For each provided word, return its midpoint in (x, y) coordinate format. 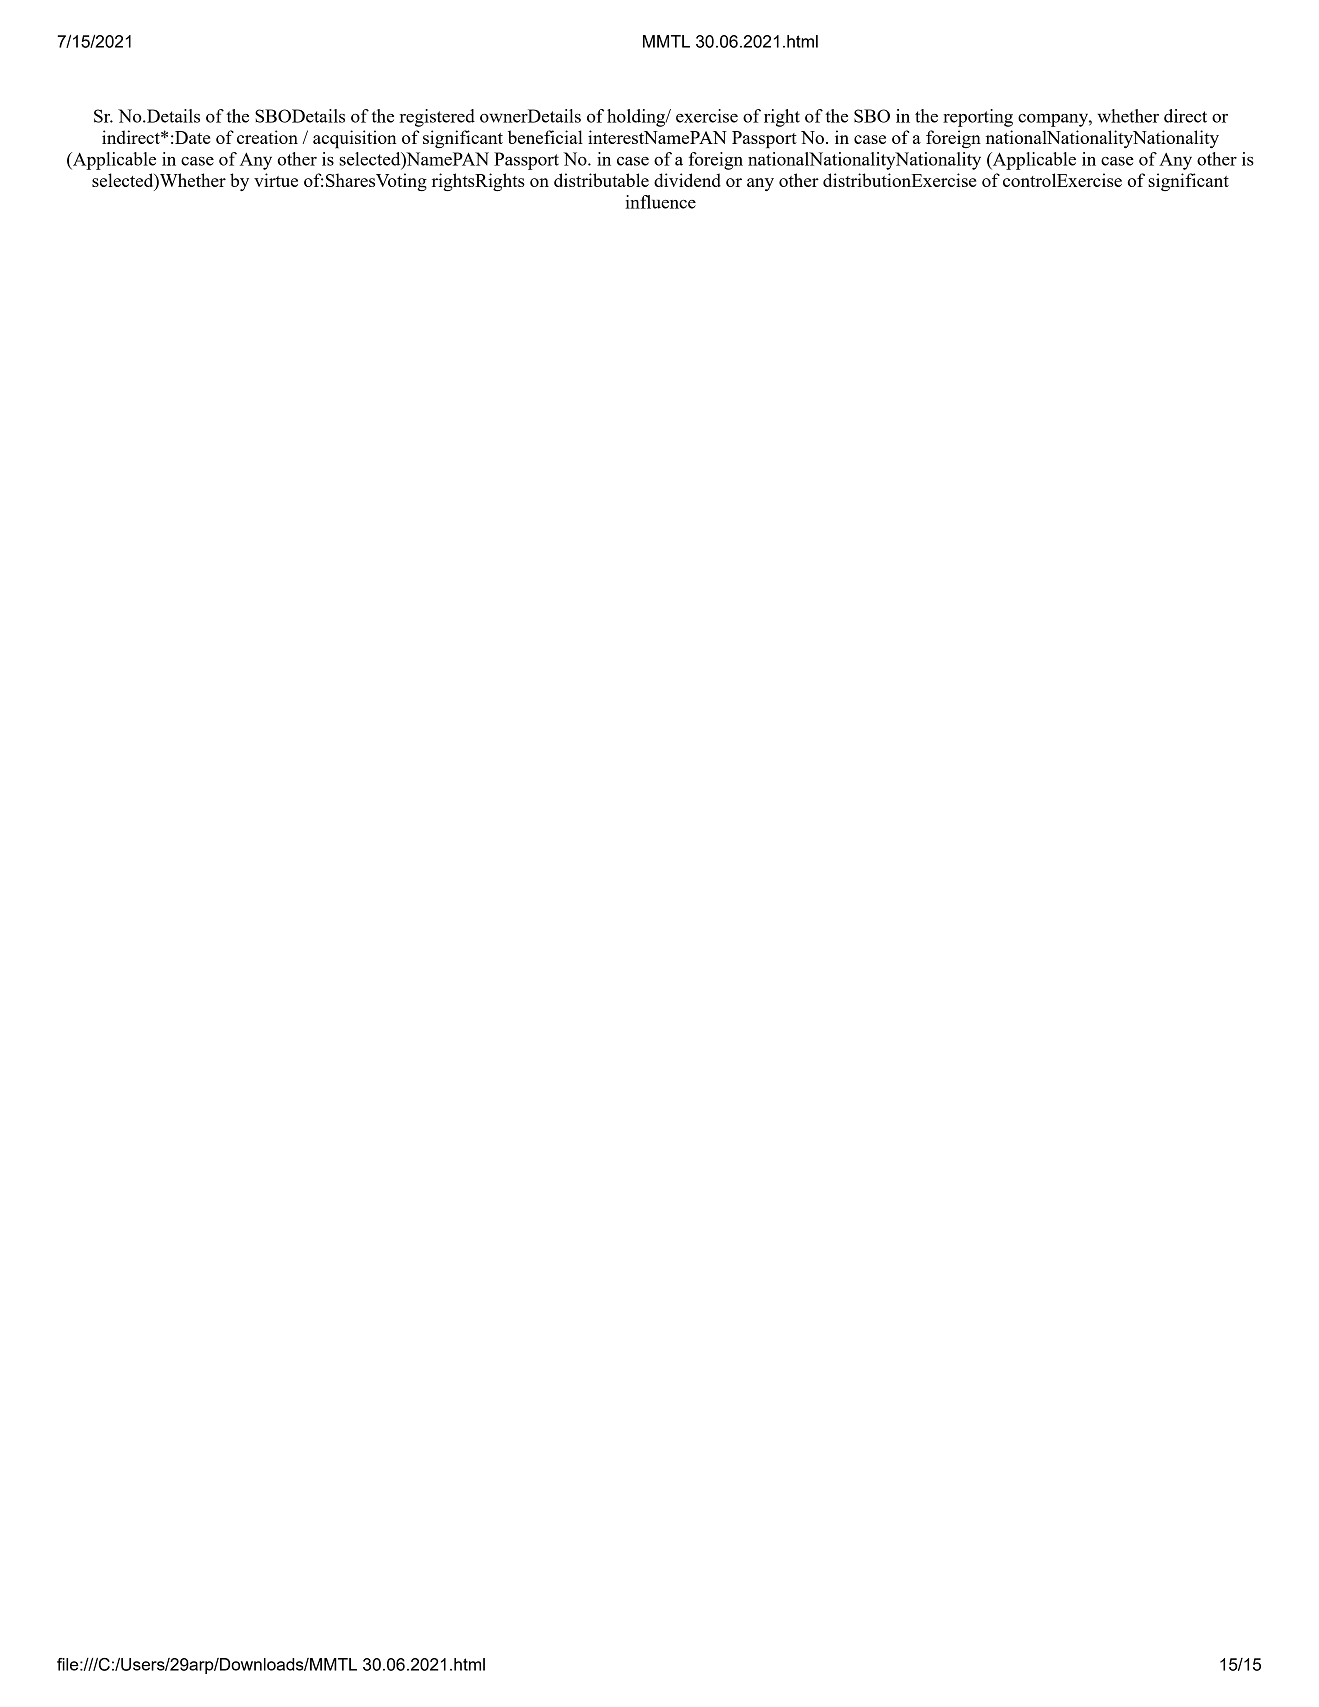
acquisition (355, 139)
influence (661, 202)
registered (437, 118)
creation (267, 137)
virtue (276, 180)
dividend (687, 180)
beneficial (545, 137)
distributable (601, 180)
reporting (978, 118)
